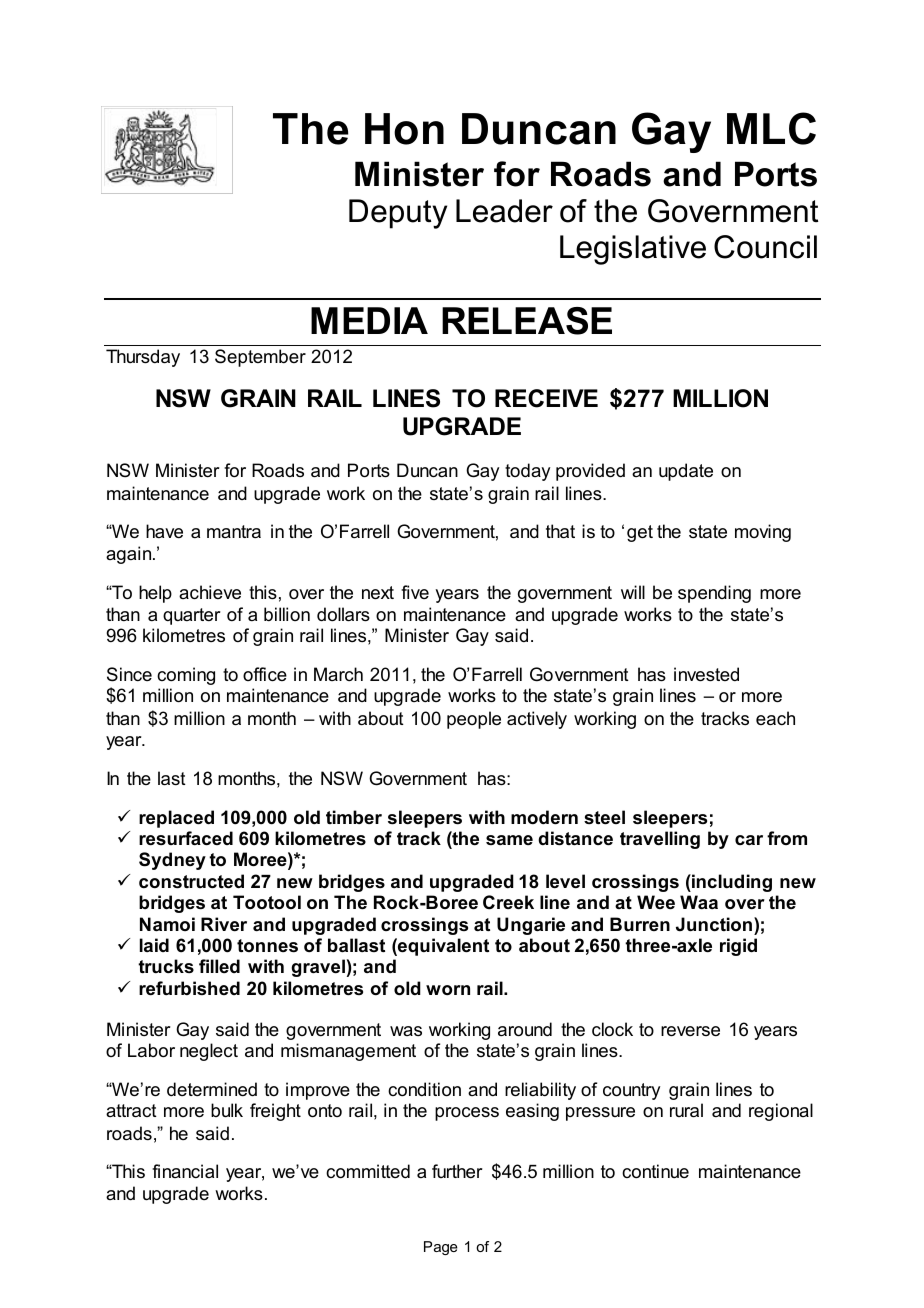  I want to click on spending, so click(714, 594).
